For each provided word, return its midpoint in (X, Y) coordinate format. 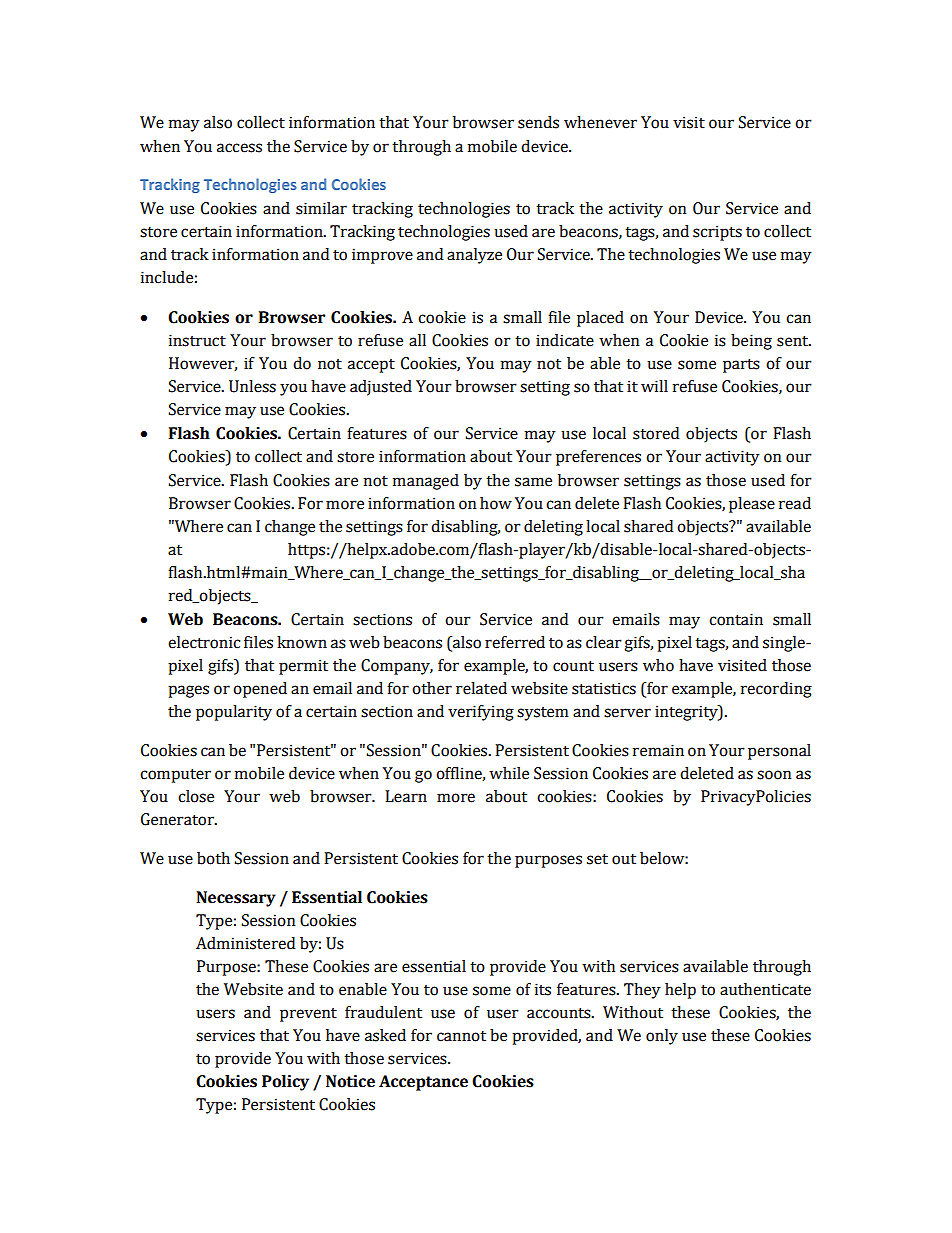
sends (538, 122)
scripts (717, 233)
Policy (285, 1083)
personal (779, 752)
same (533, 482)
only (662, 1037)
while (509, 773)
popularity (234, 713)
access (239, 148)
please (752, 505)
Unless (252, 386)
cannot (461, 1036)
